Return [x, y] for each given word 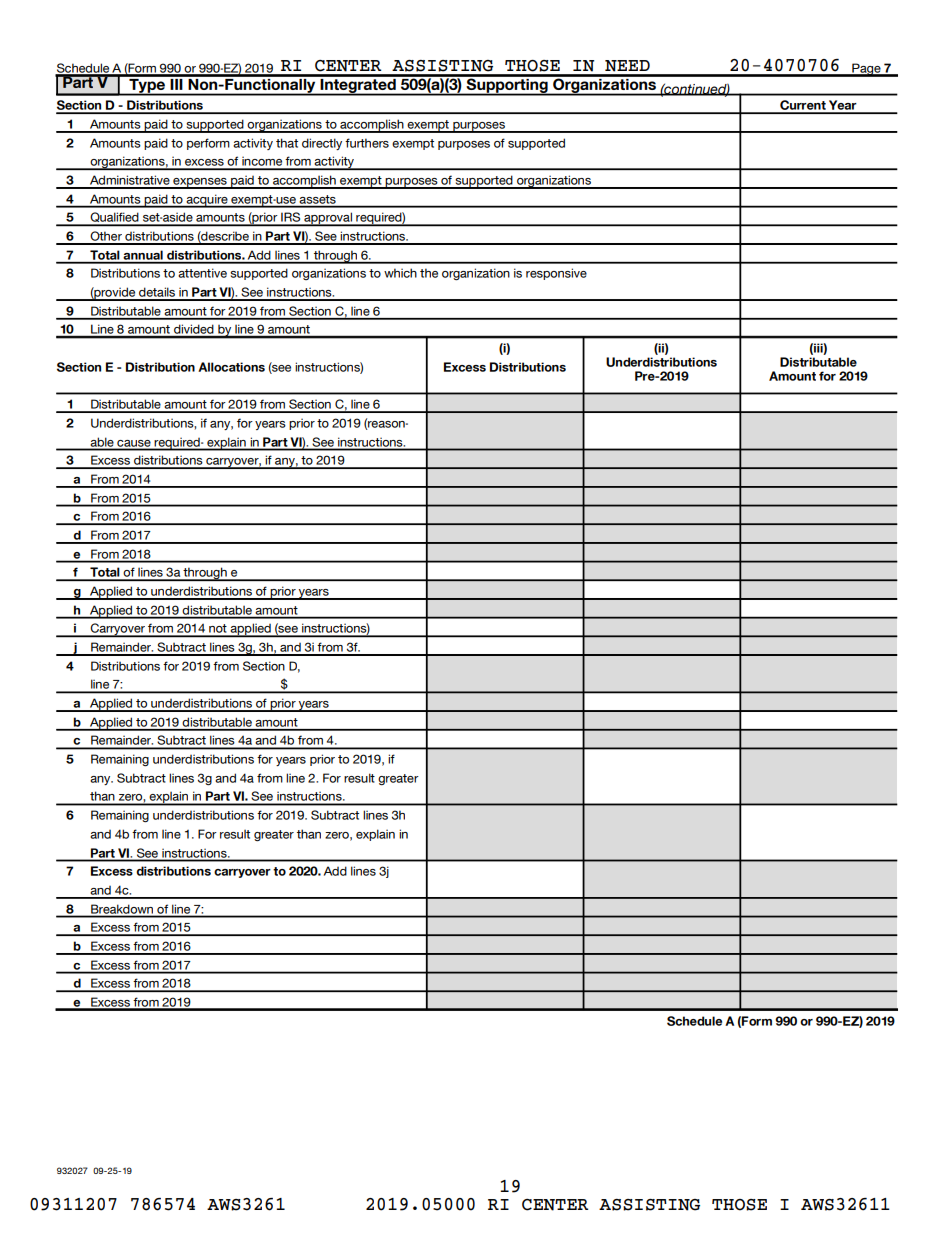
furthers [367, 143]
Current [803, 106]
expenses [200, 183]
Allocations [231, 367]
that [287, 143]
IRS [291, 218]
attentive [202, 273]
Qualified [114, 218]
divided [194, 331]
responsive [556, 274]
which [400, 273]
